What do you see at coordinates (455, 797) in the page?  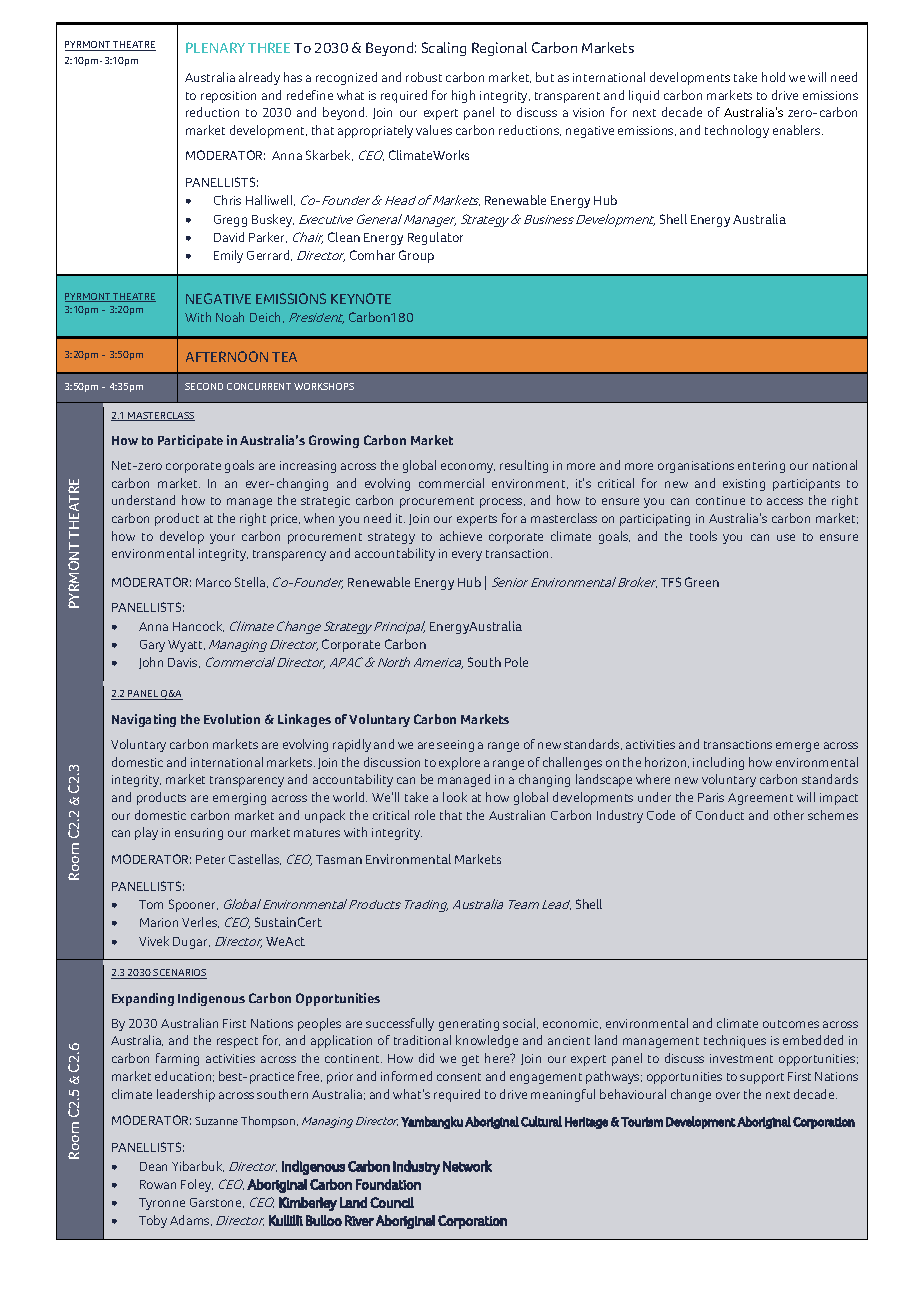 I see `look` at bounding box center [455, 797].
